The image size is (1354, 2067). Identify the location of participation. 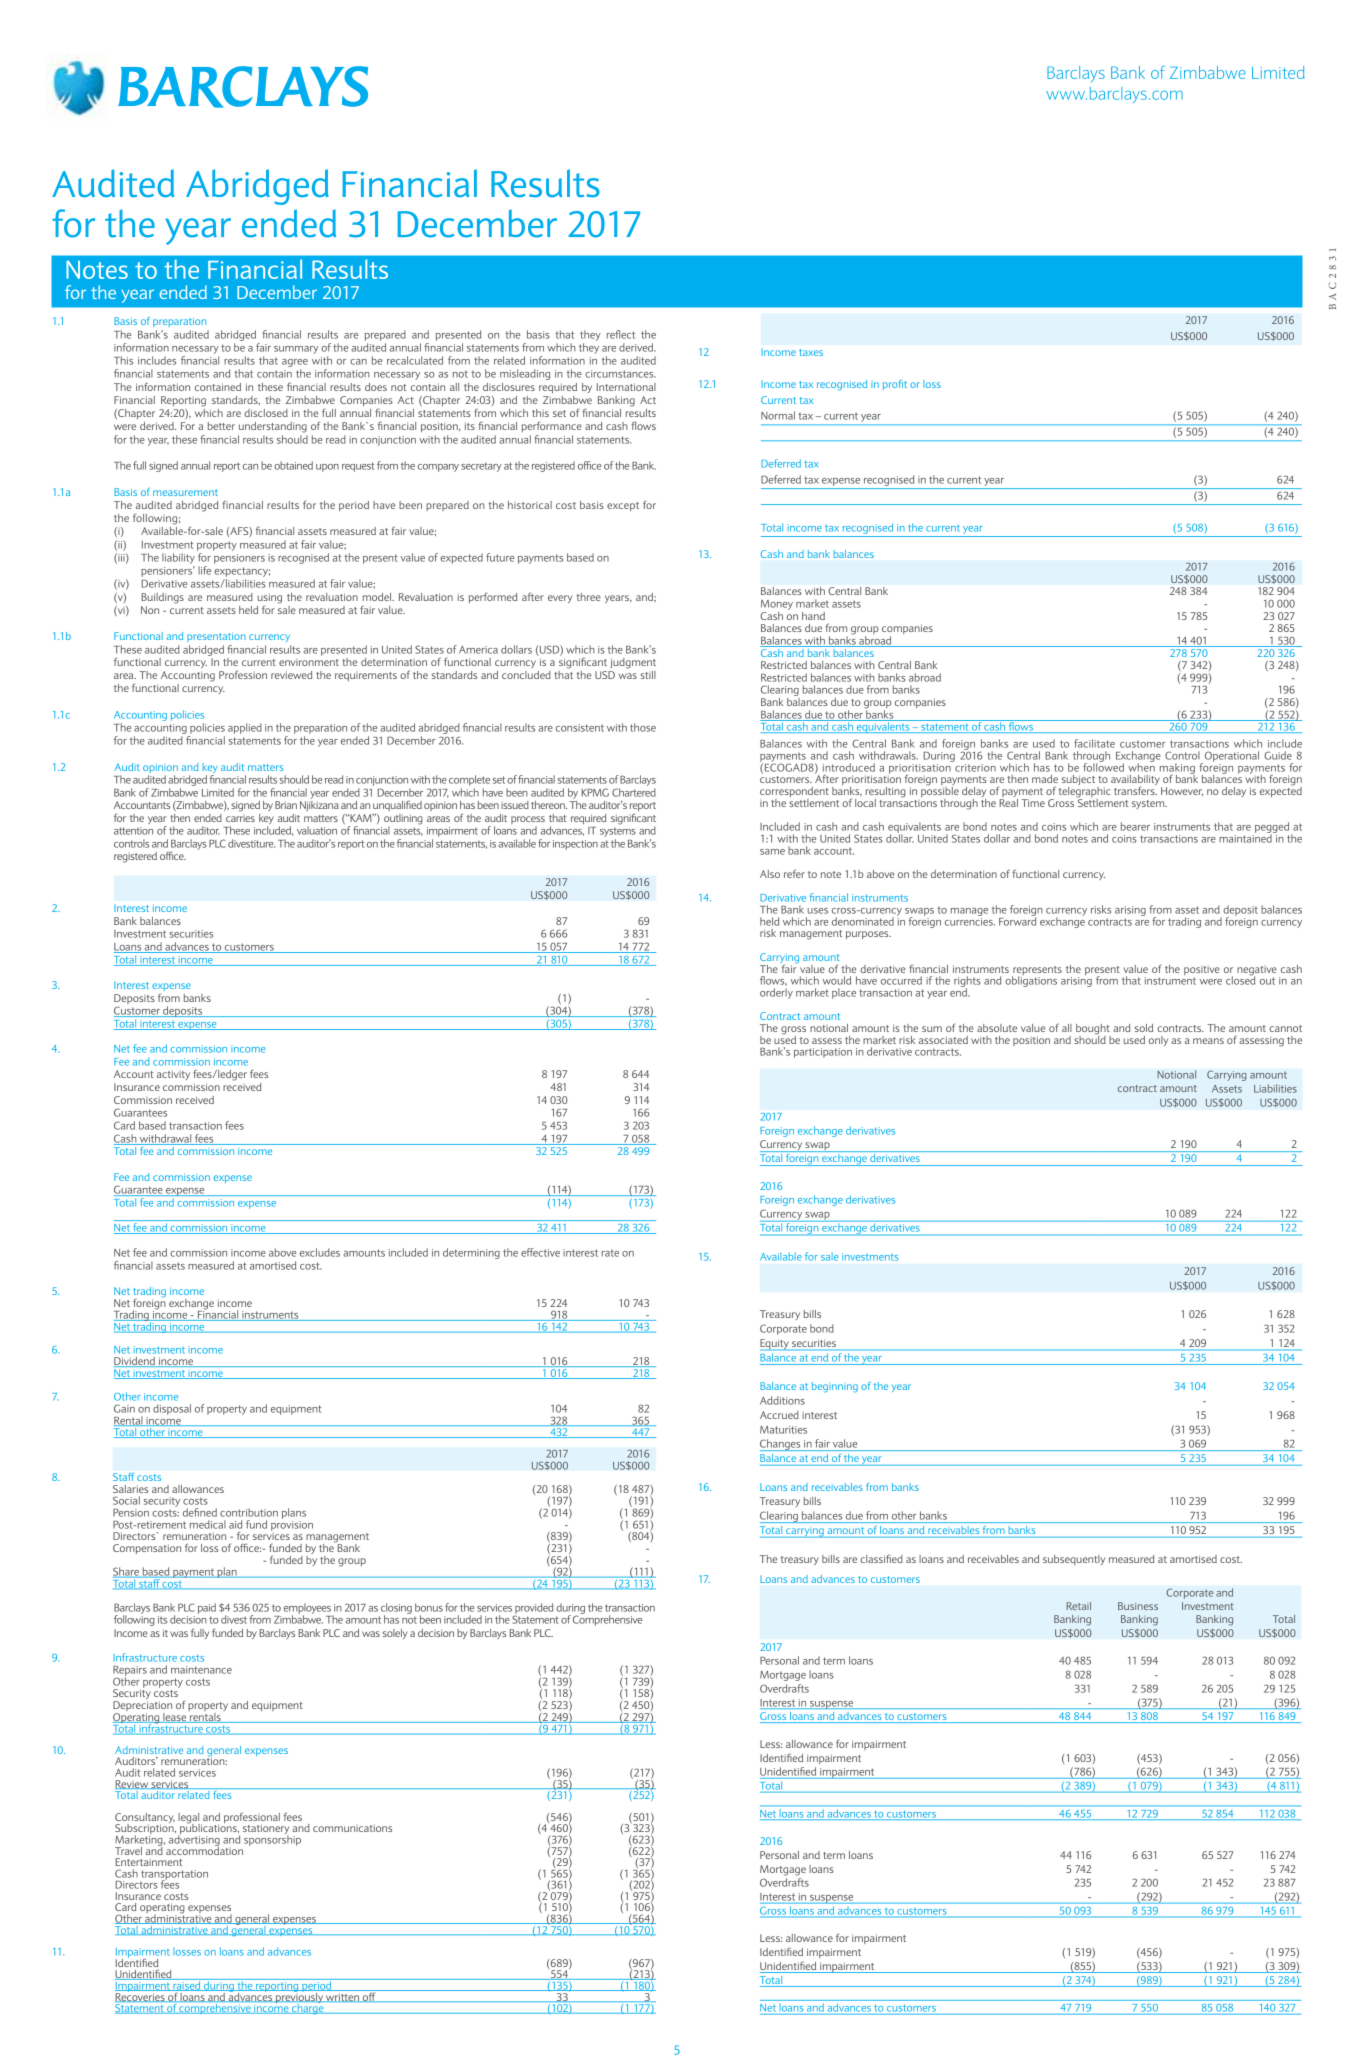
(823, 1053).
